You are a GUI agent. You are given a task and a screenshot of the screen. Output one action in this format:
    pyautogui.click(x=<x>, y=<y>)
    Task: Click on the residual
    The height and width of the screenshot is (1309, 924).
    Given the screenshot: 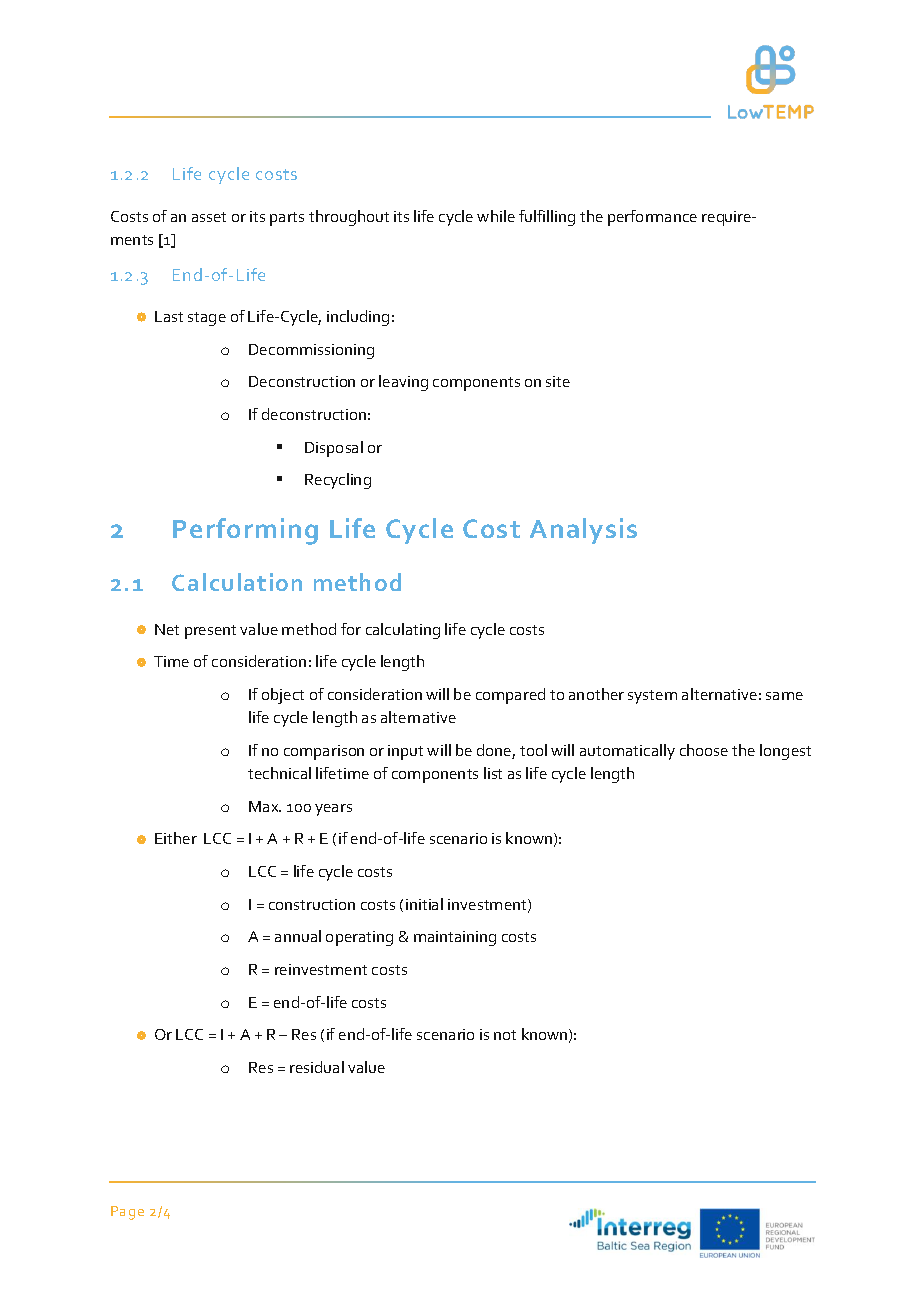 What is the action you would take?
    pyautogui.click(x=317, y=1067)
